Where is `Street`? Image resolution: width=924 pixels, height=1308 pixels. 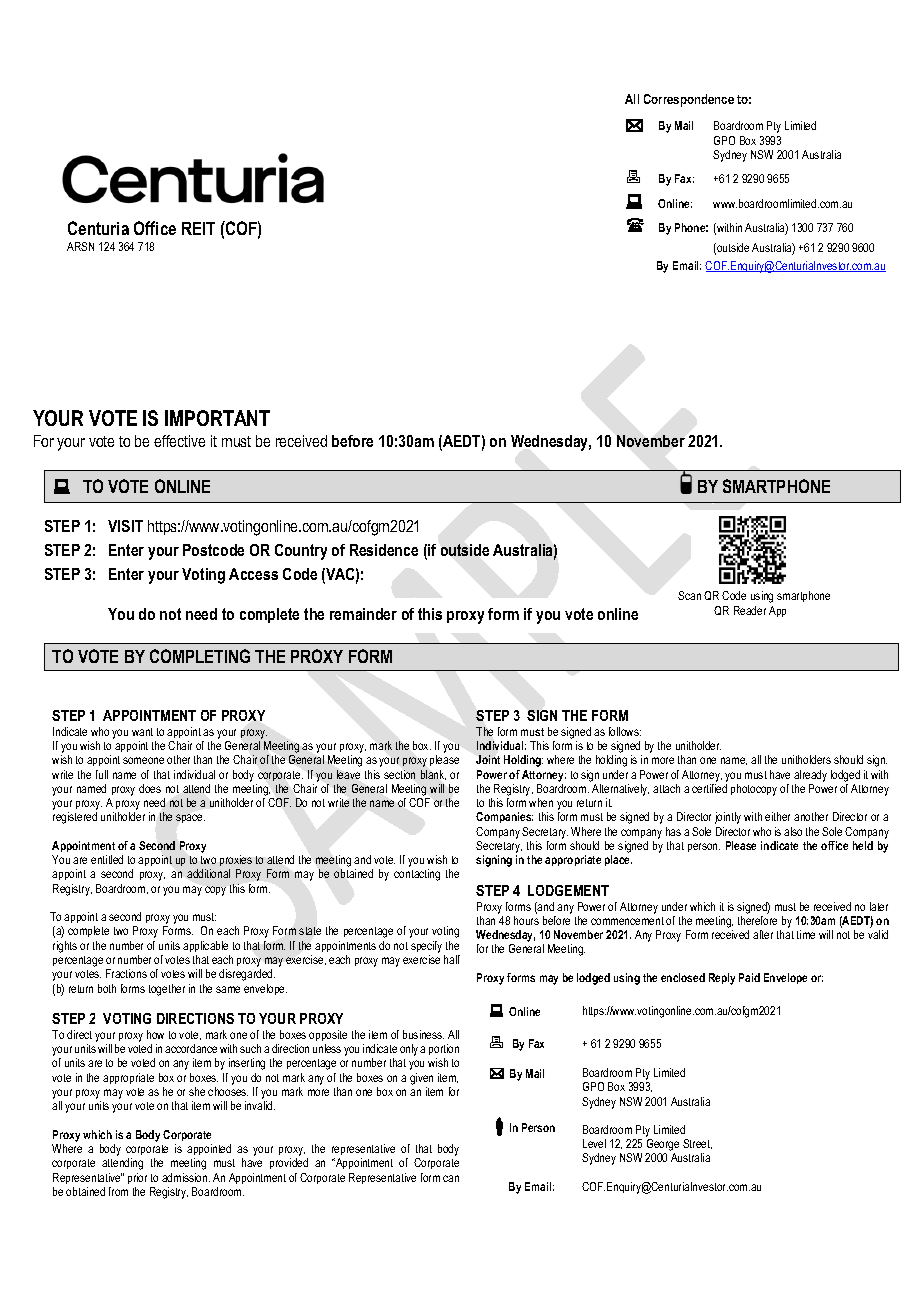 Street is located at coordinates (697, 1144).
